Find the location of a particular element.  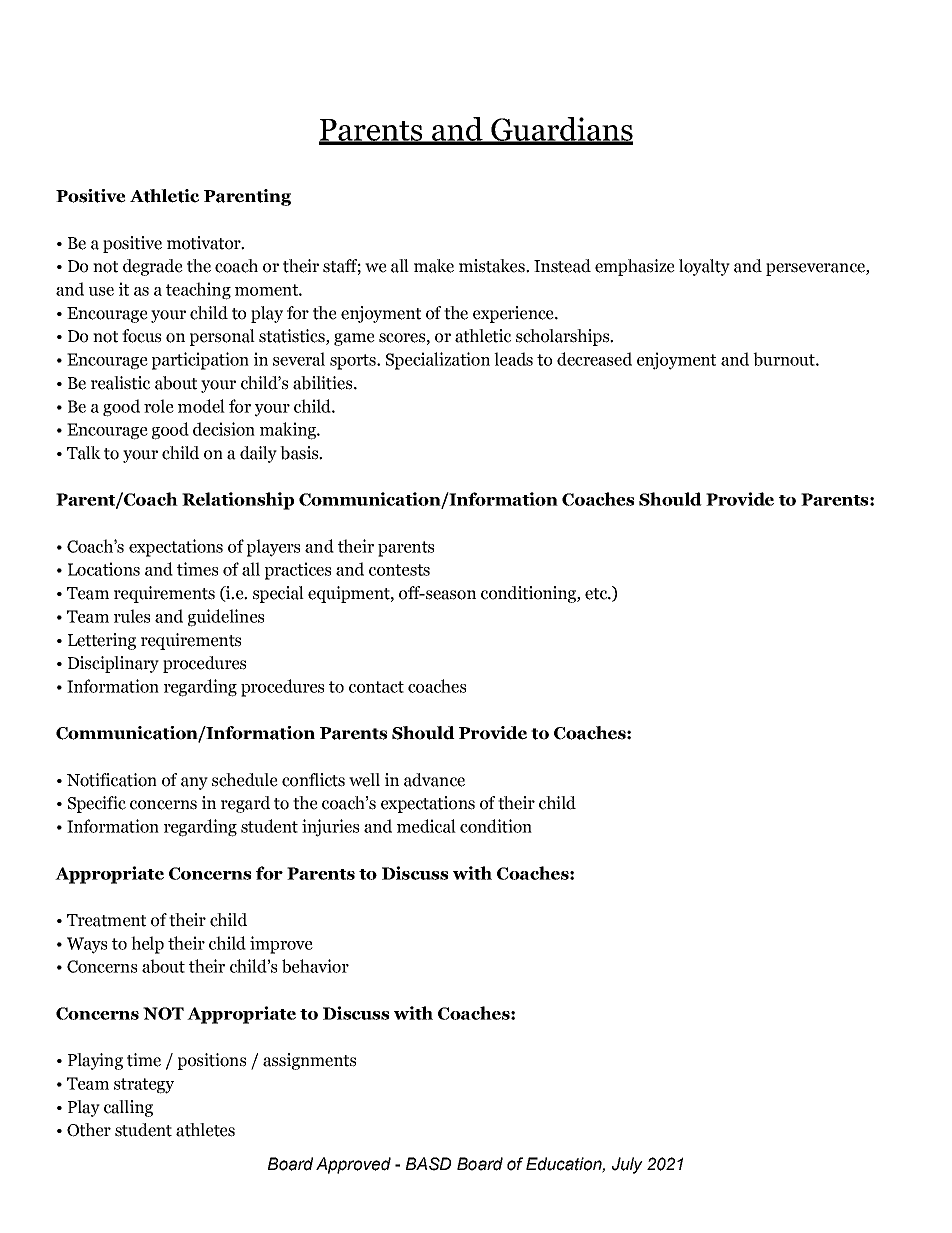

emphasize is located at coordinates (635, 267).
